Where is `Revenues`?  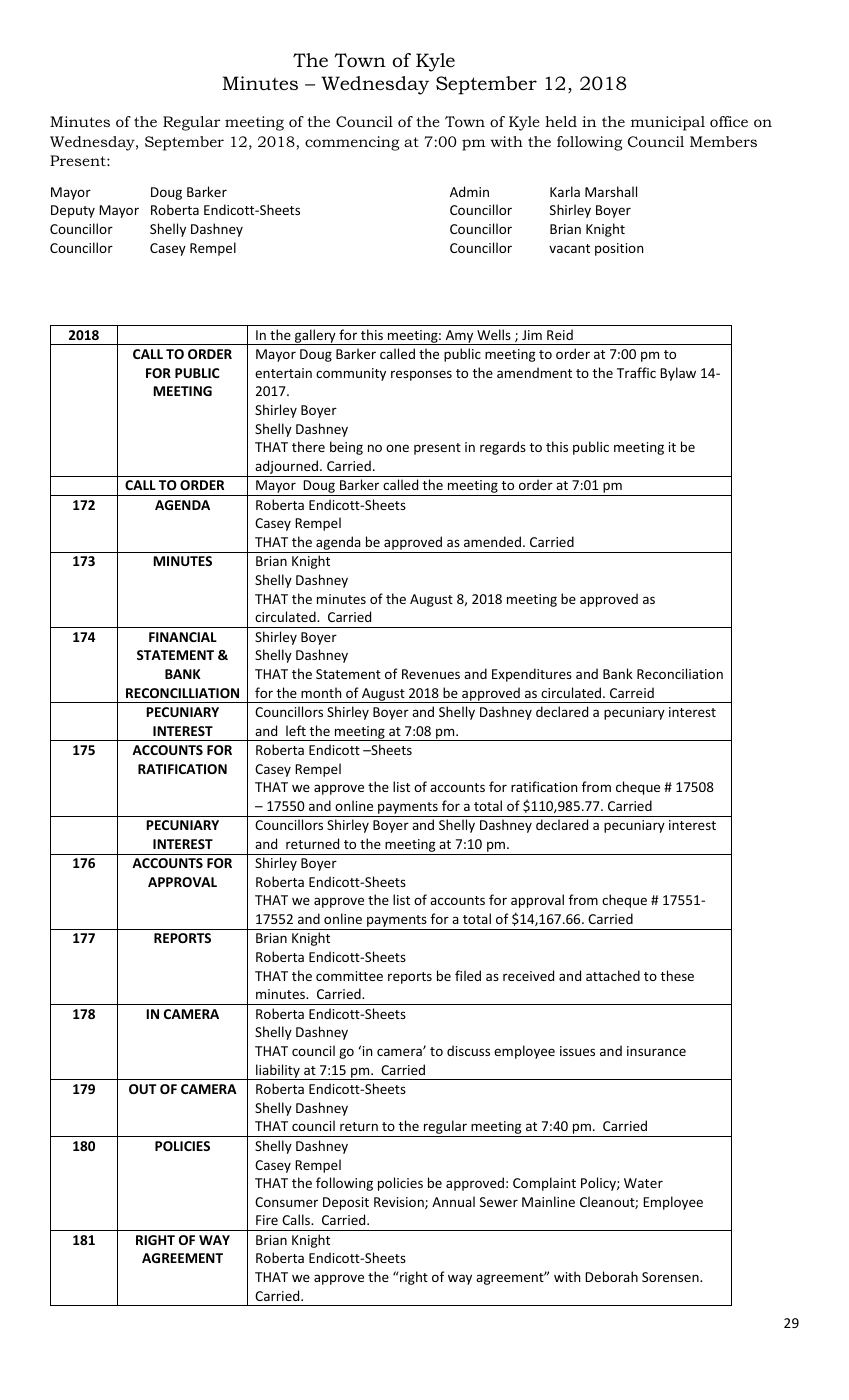 Revenues is located at coordinates (431, 674).
